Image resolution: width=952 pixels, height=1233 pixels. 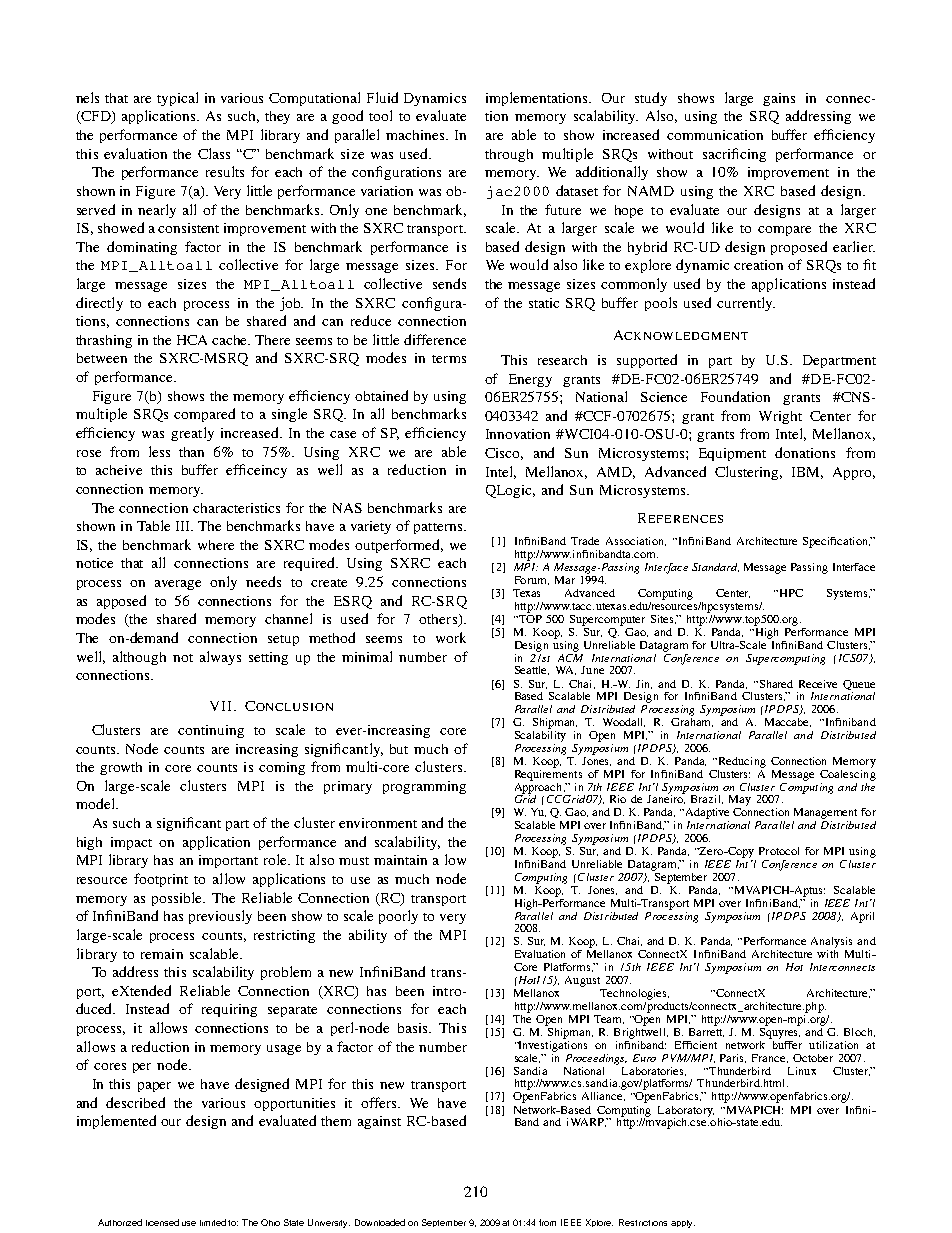 I want to click on always, so click(x=220, y=658).
